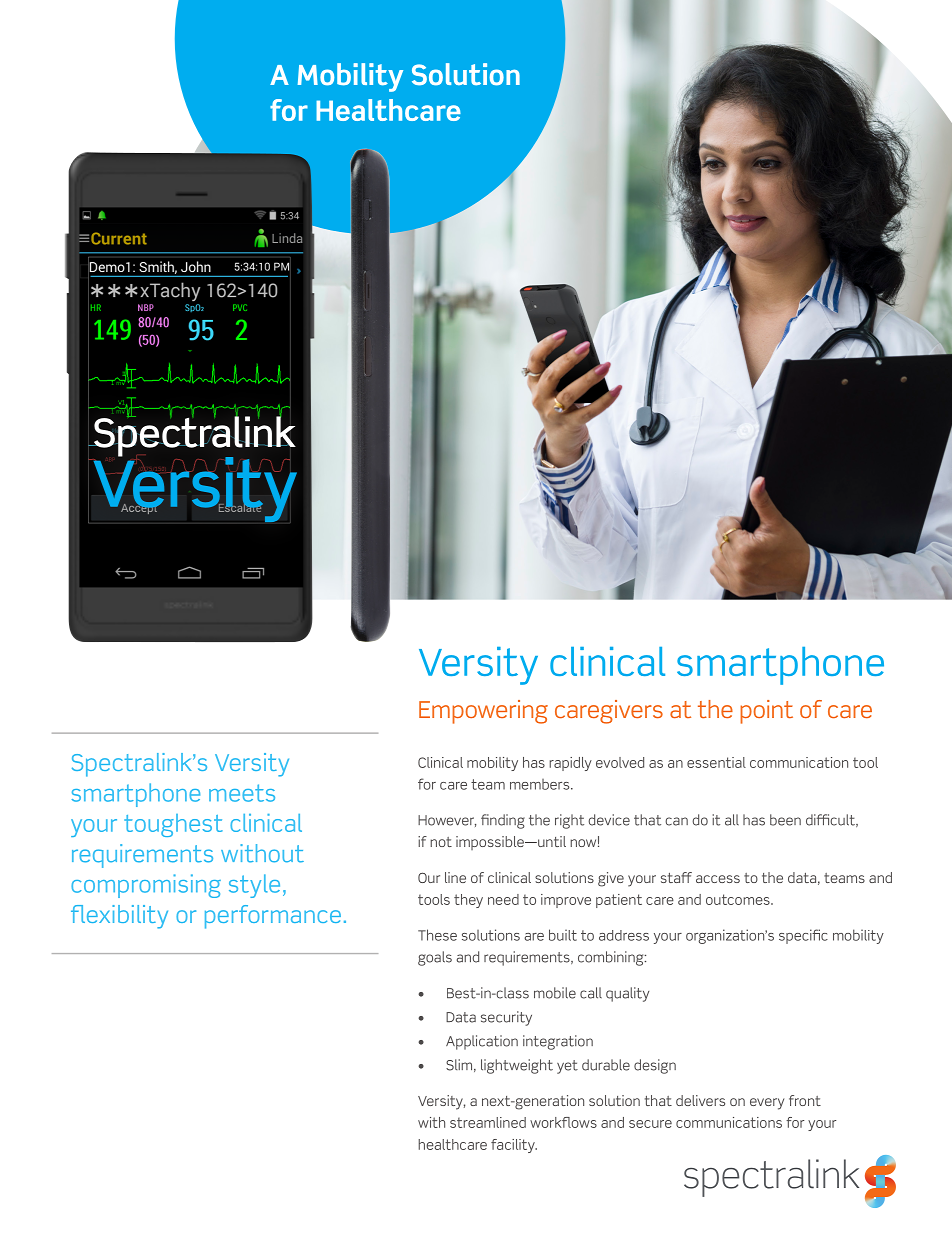 The image size is (952, 1233). I want to click on specific, so click(803, 936).
